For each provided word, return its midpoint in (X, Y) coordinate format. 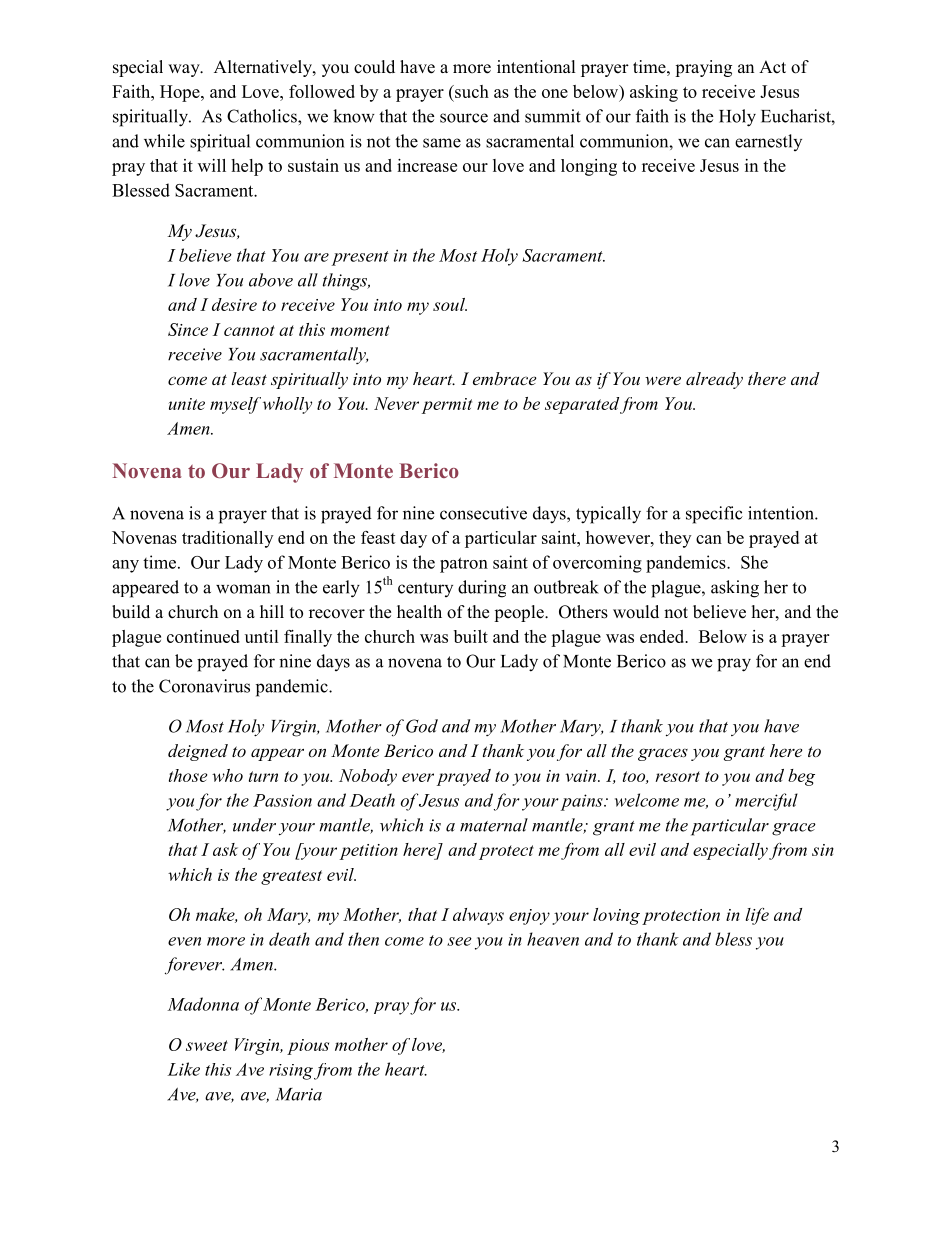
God (422, 726)
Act (772, 67)
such (471, 91)
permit (447, 406)
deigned (198, 752)
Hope (181, 93)
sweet (207, 1045)
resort (678, 776)
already (714, 380)
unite (187, 404)
